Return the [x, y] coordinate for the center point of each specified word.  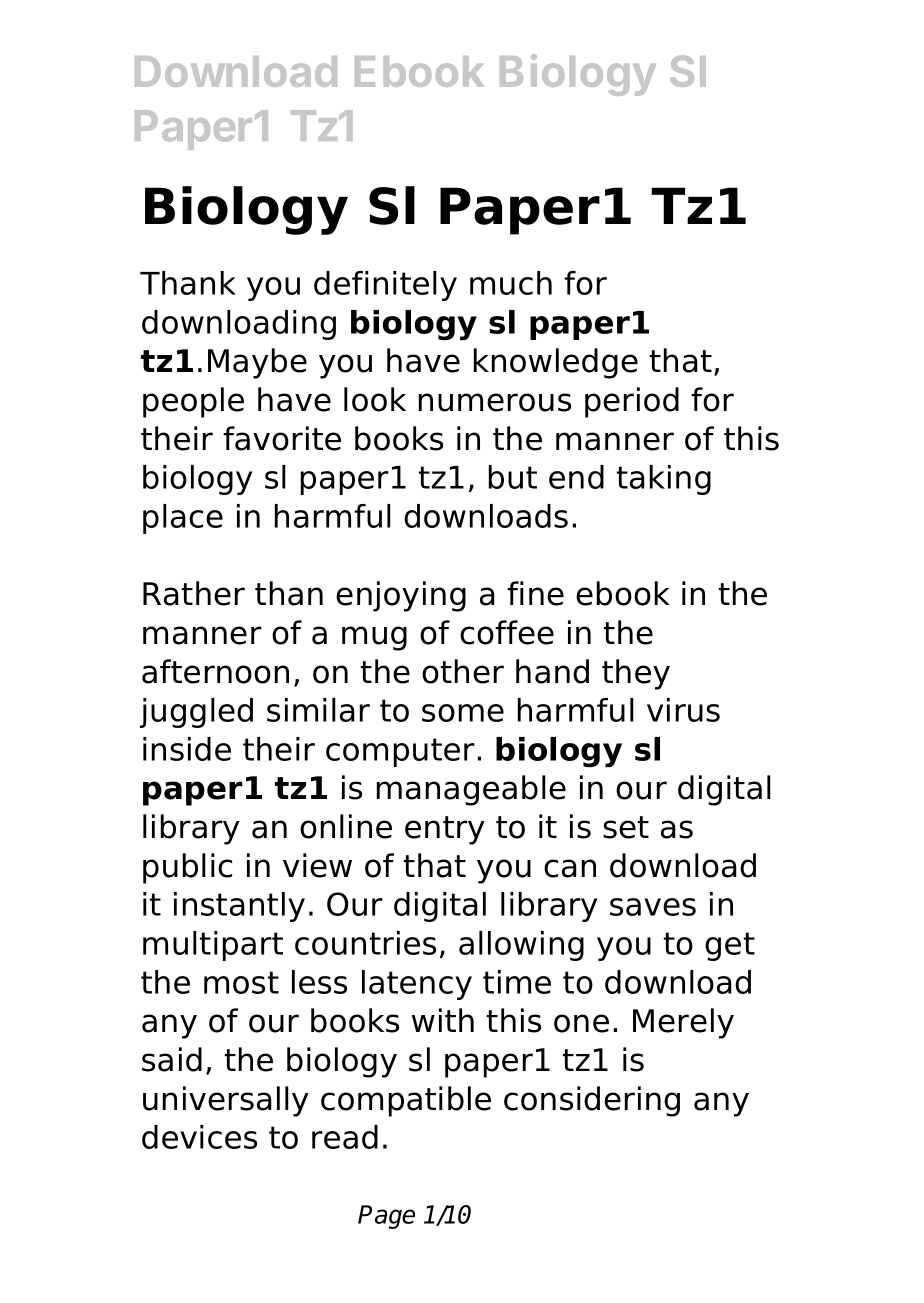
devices [199, 1137]
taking [664, 480]
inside [187, 749]
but [513, 477]
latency [417, 985]
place [183, 519]
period [632, 402]
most [241, 982]
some [463, 713]
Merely [683, 1023]
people [193, 402]
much [511, 283]
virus [683, 710]
